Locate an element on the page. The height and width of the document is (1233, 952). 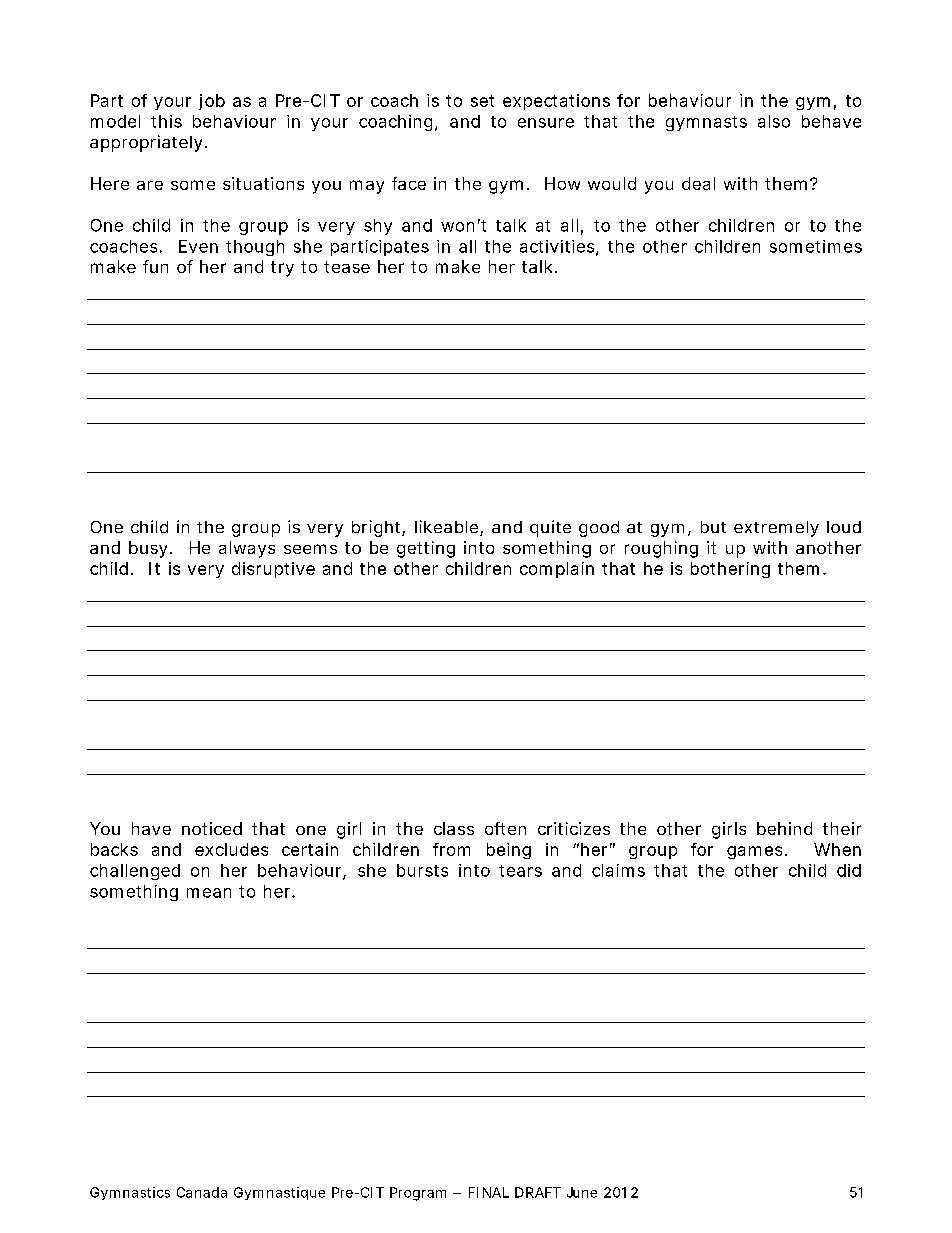
FINAL is located at coordinates (489, 1192).
